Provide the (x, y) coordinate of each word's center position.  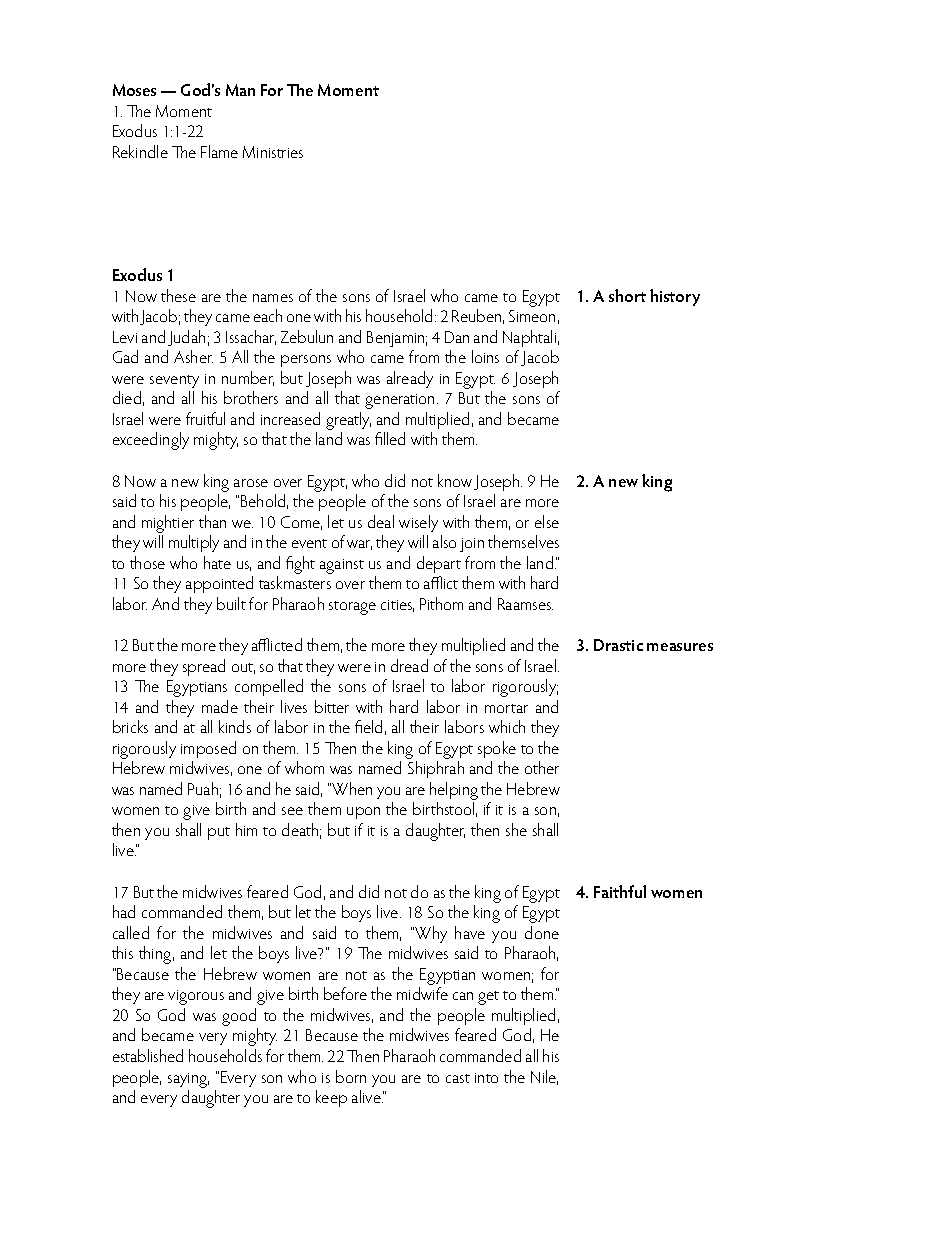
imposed (208, 749)
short (627, 295)
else (547, 521)
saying (188, 1080)
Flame (219, 151)
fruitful (205, 418)
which (507, 726)
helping (454, 791)
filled (390, 438)
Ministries (273, 152)
